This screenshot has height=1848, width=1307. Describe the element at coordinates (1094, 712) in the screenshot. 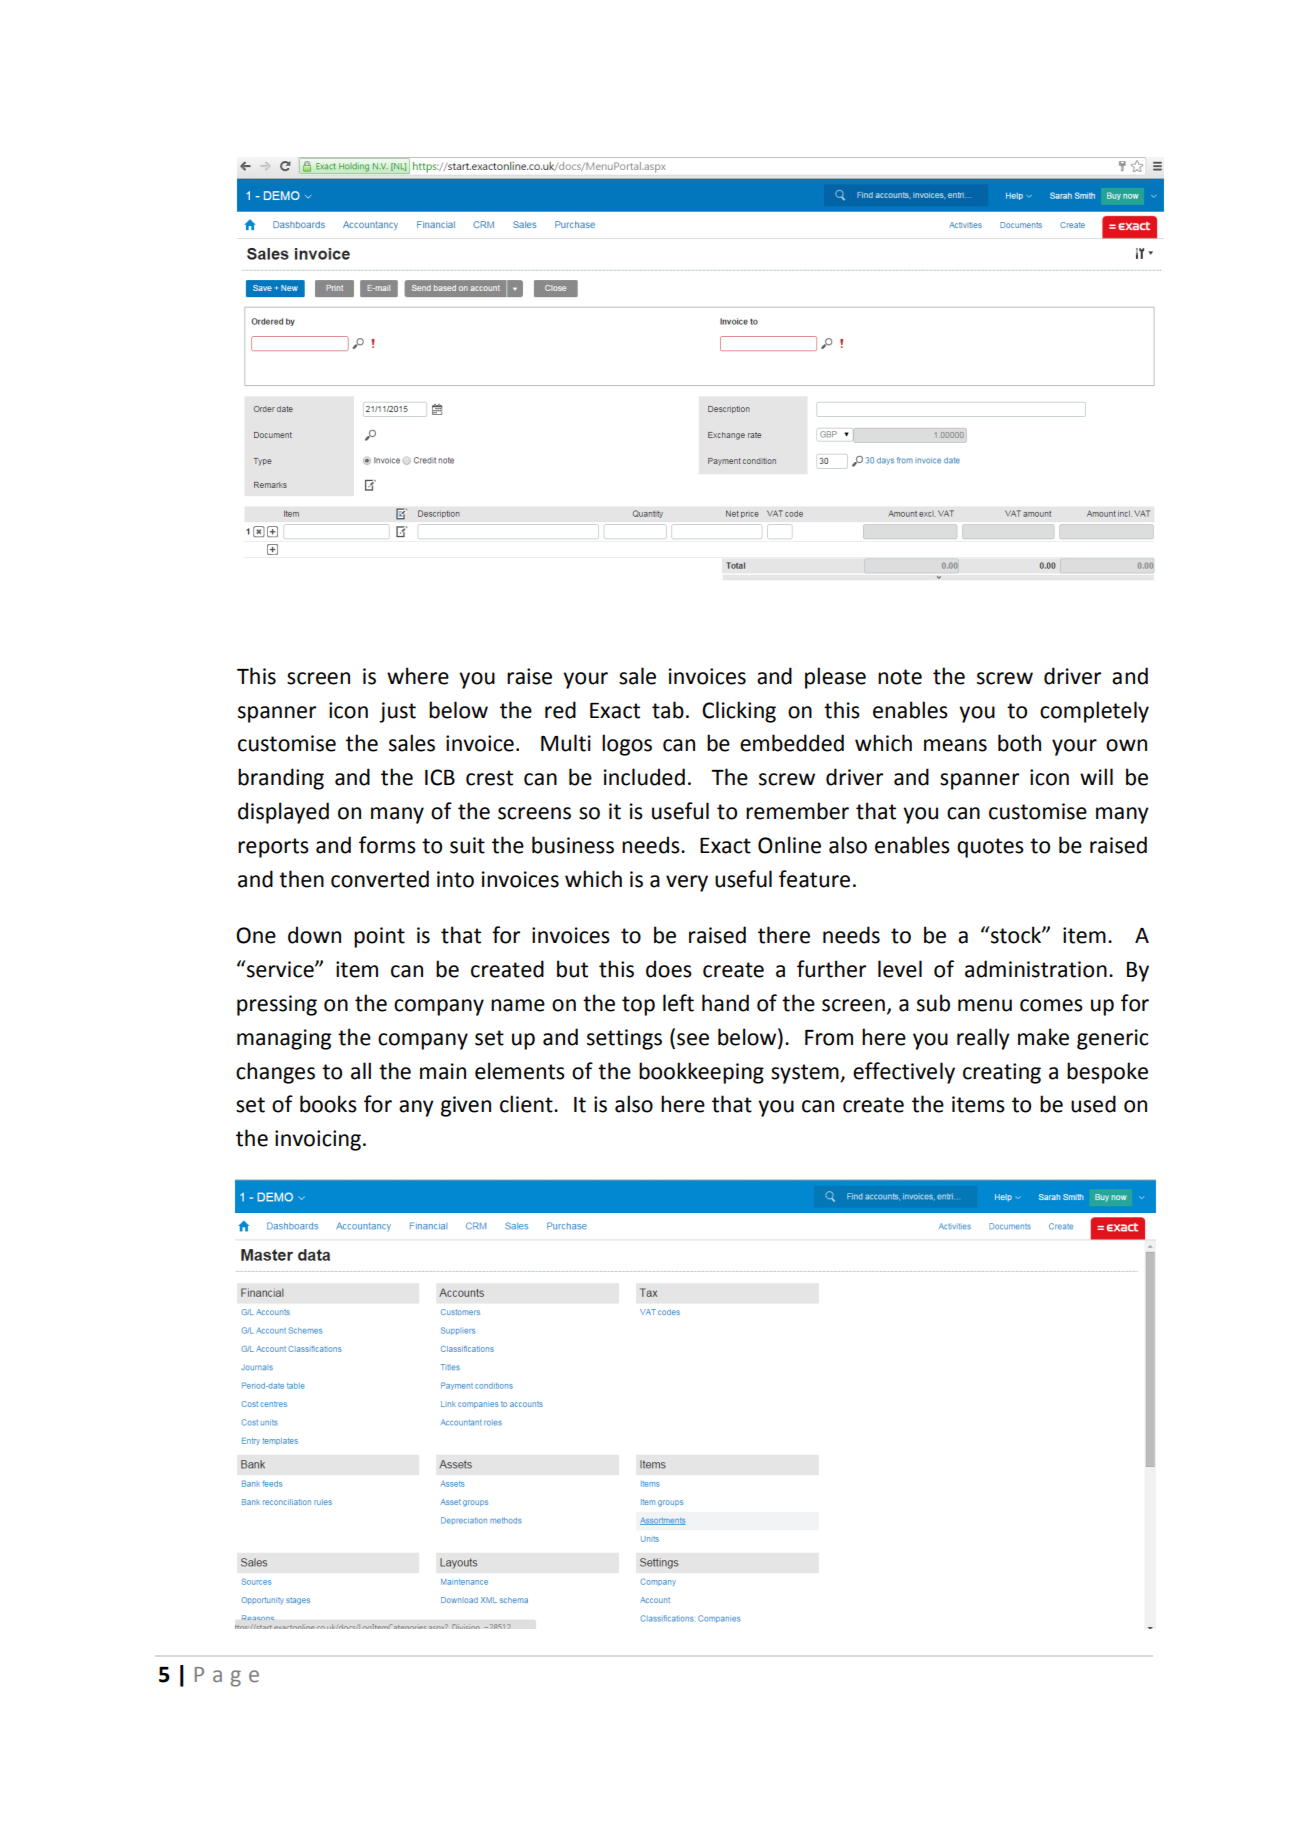

I see `completely` at that location.
